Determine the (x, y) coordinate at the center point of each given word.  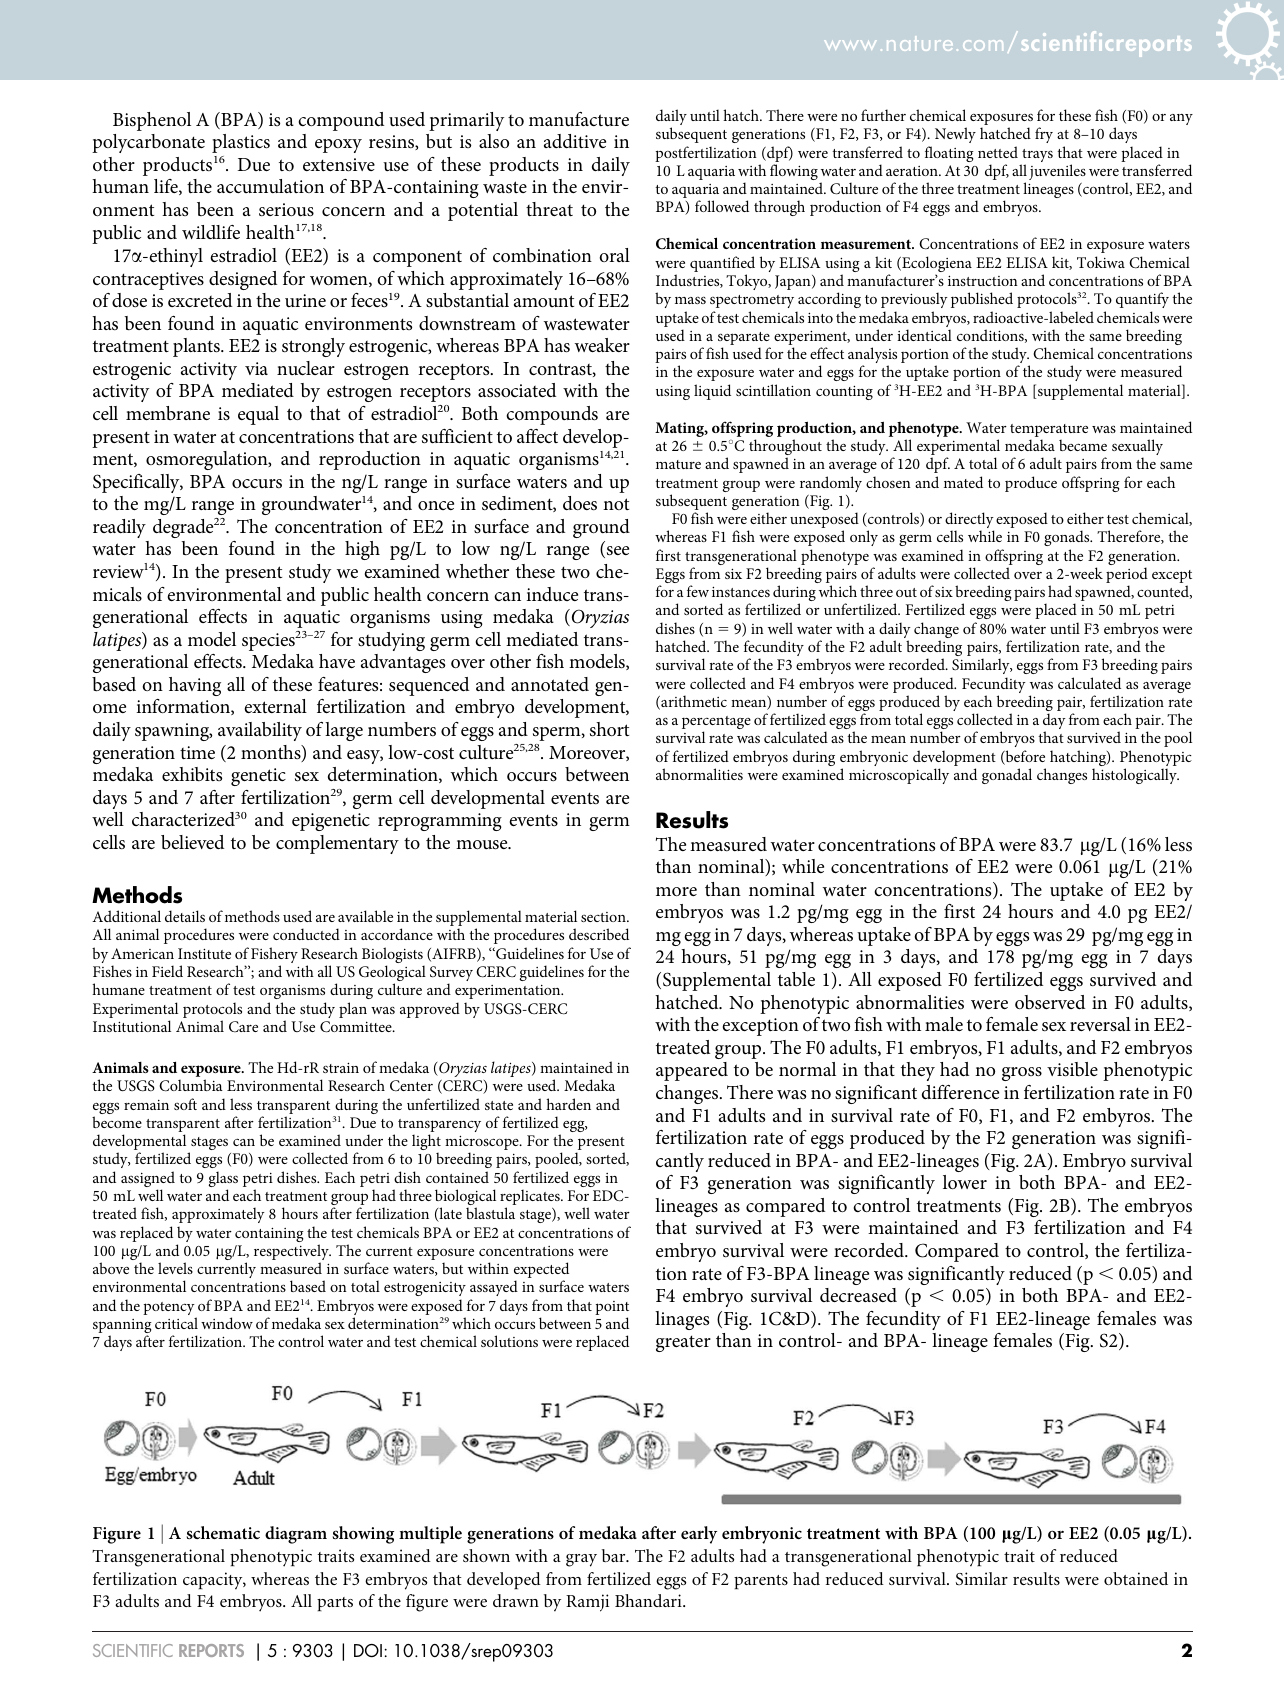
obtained (1136, 1578)
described (599, 934)
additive (575, 141)
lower (965, 1182)
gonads (1068, 540)
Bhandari (649, 1600)
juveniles (1057, 172)
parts (335, 1604)
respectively (292, 1253)
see (616, 552)
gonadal (1007, 776)
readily (119, 528)
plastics (241, 143)
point (612, 1308)
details (185, 916)
